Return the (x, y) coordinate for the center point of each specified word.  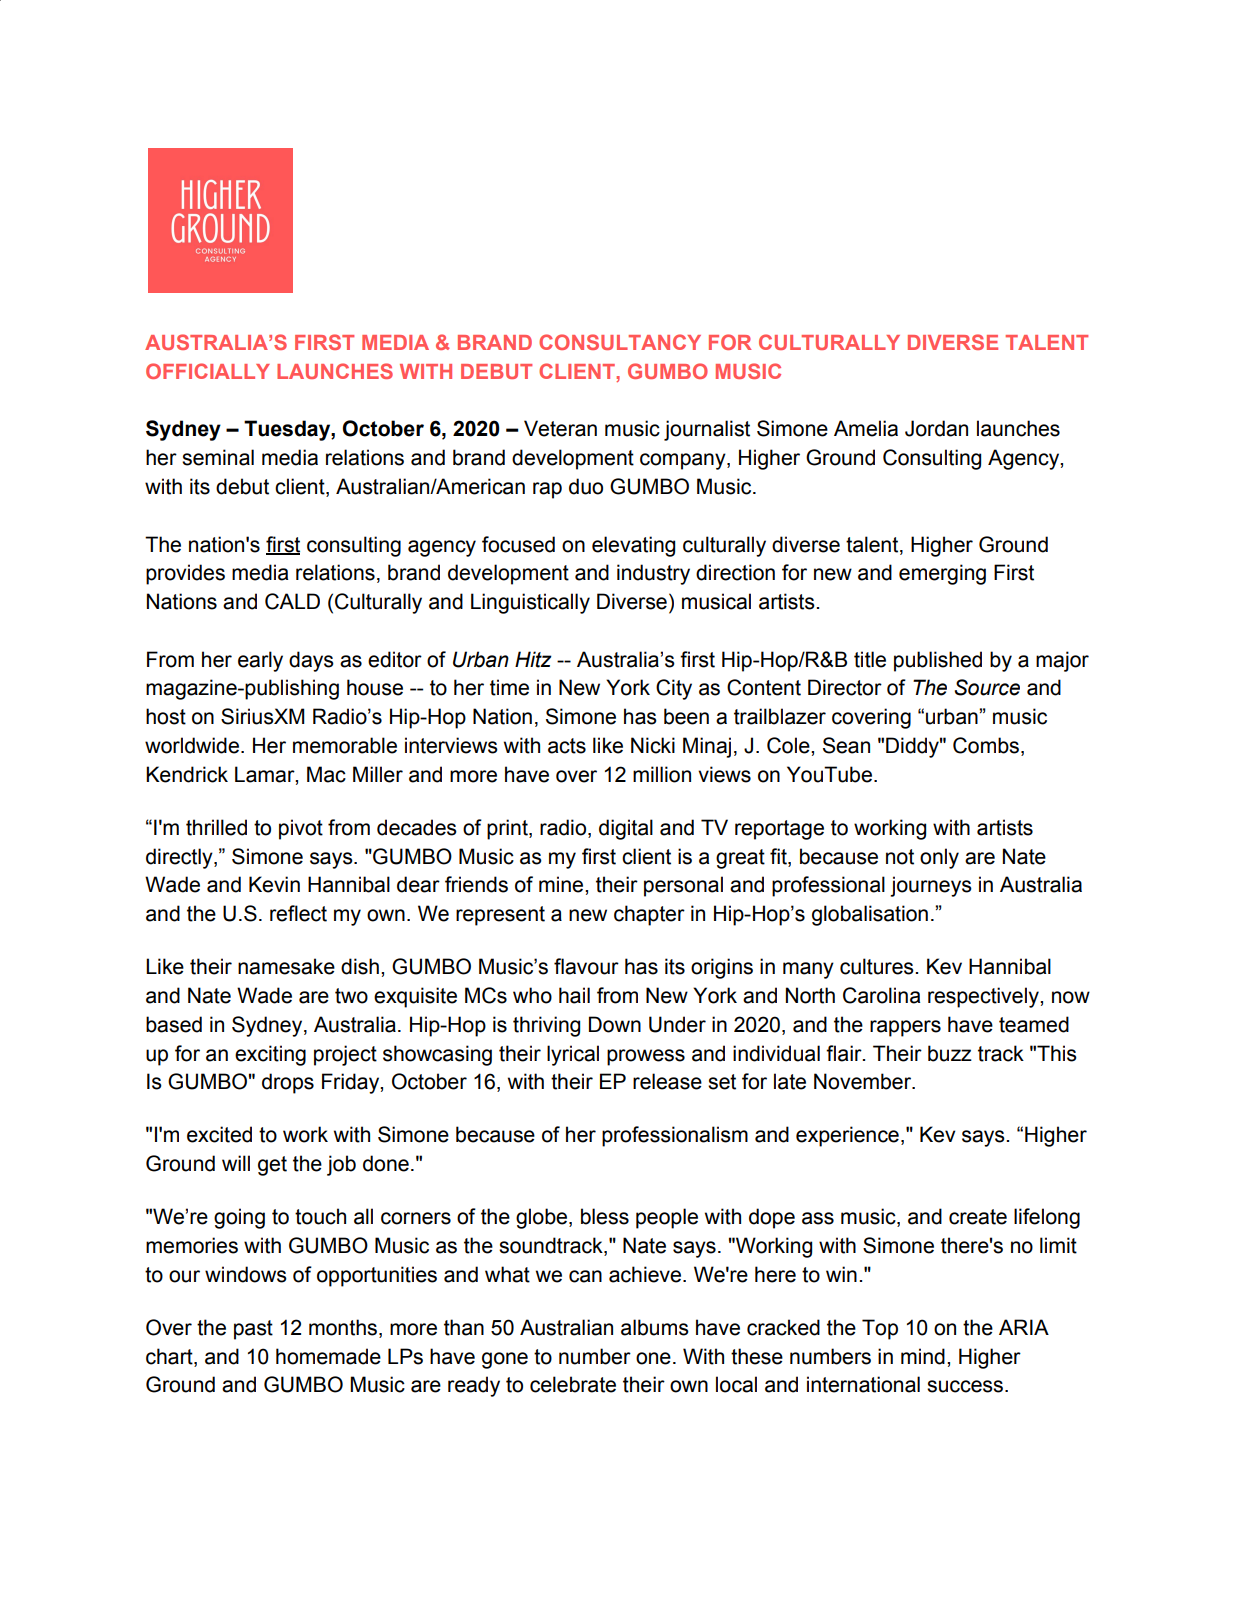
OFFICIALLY (208, 371)
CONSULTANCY (620, 342)
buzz (950, 1053)
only (939, 858)
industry (653, 574)
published (938, 661)
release (667, 1081)
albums (655, 1327)
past (253, 1330)
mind (923, 1356)
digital (626, 829)
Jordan (936, 428)
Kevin (274, 884)
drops (288, 1083)
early (260, 661)
